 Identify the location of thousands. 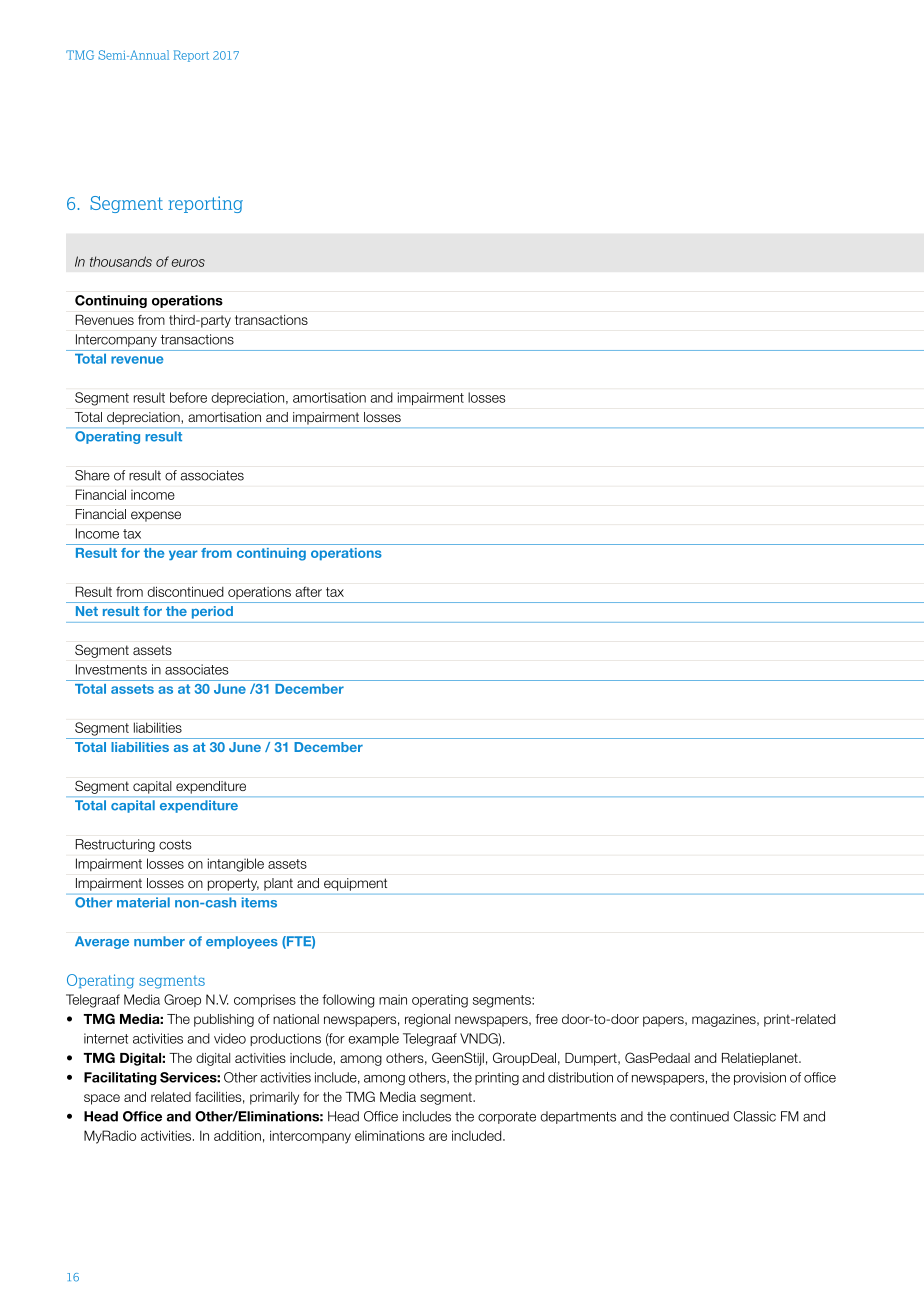
(121, 261).
